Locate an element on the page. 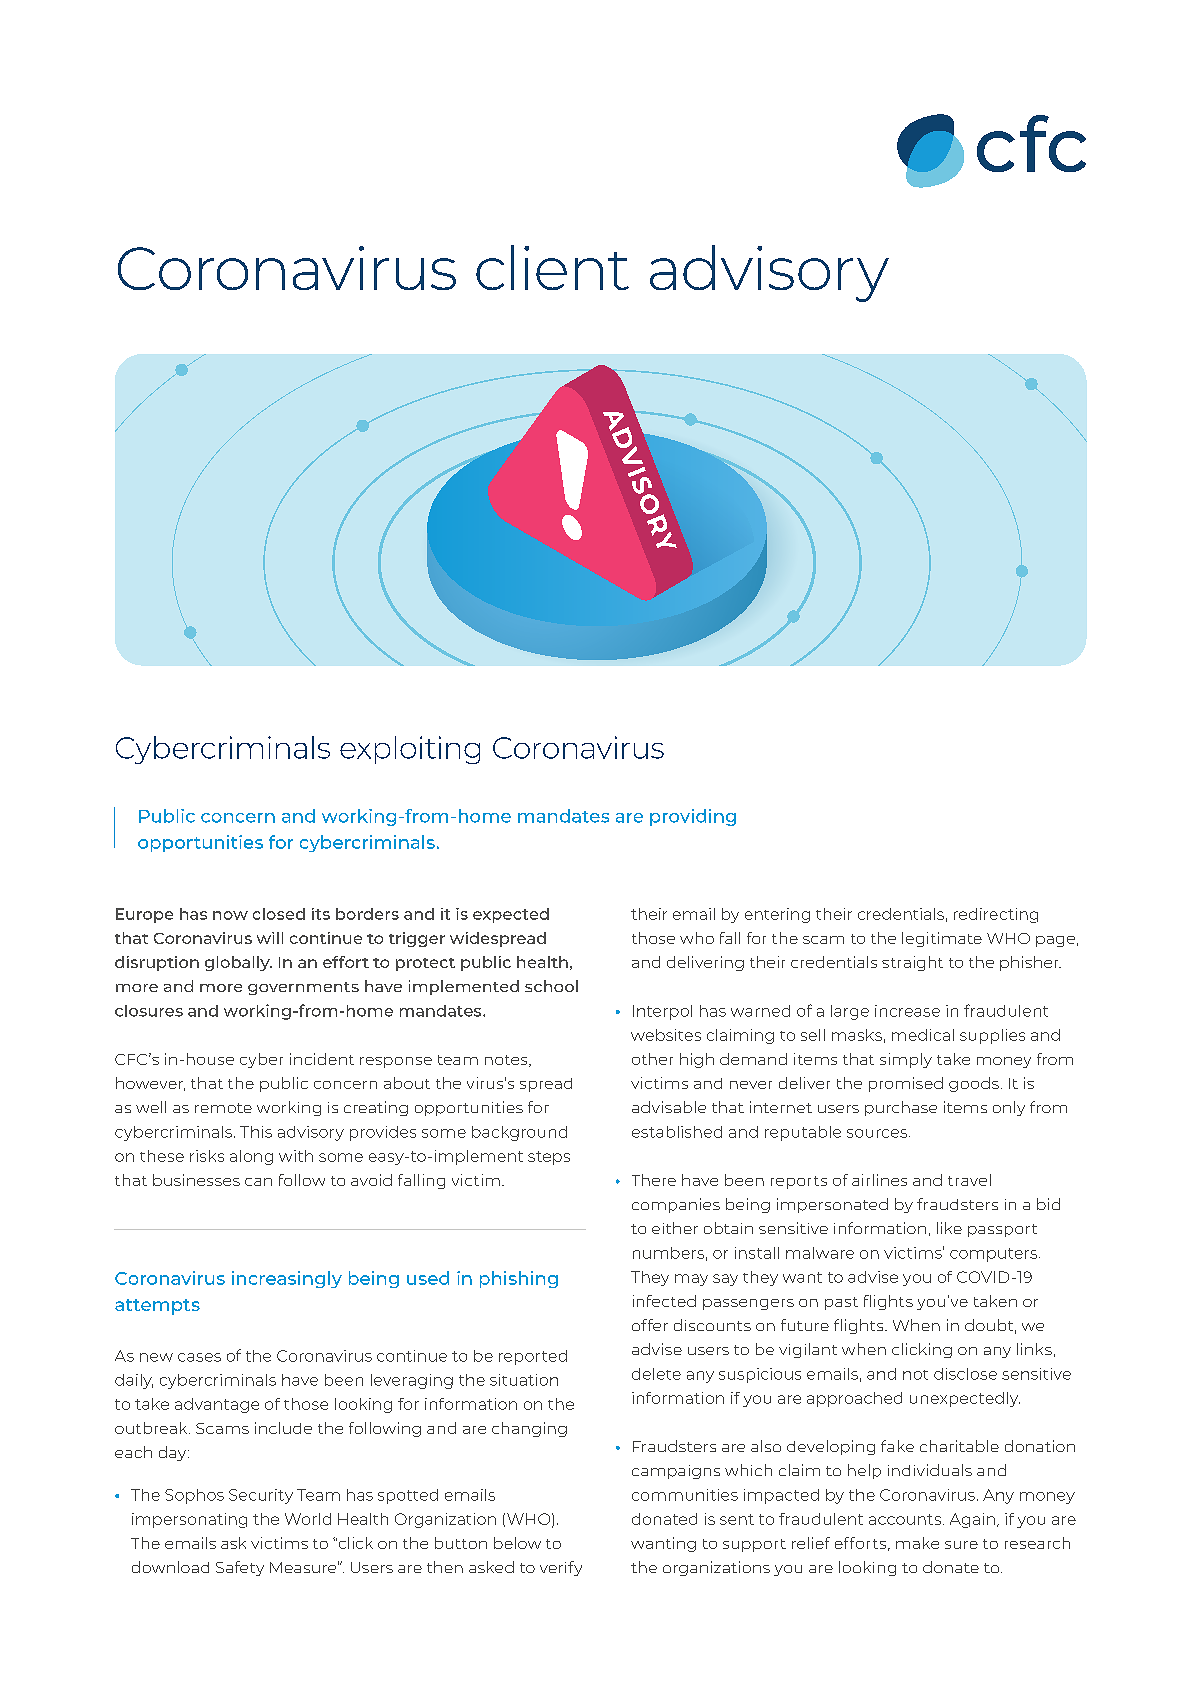  like is located at coordinates (949, 1228).
